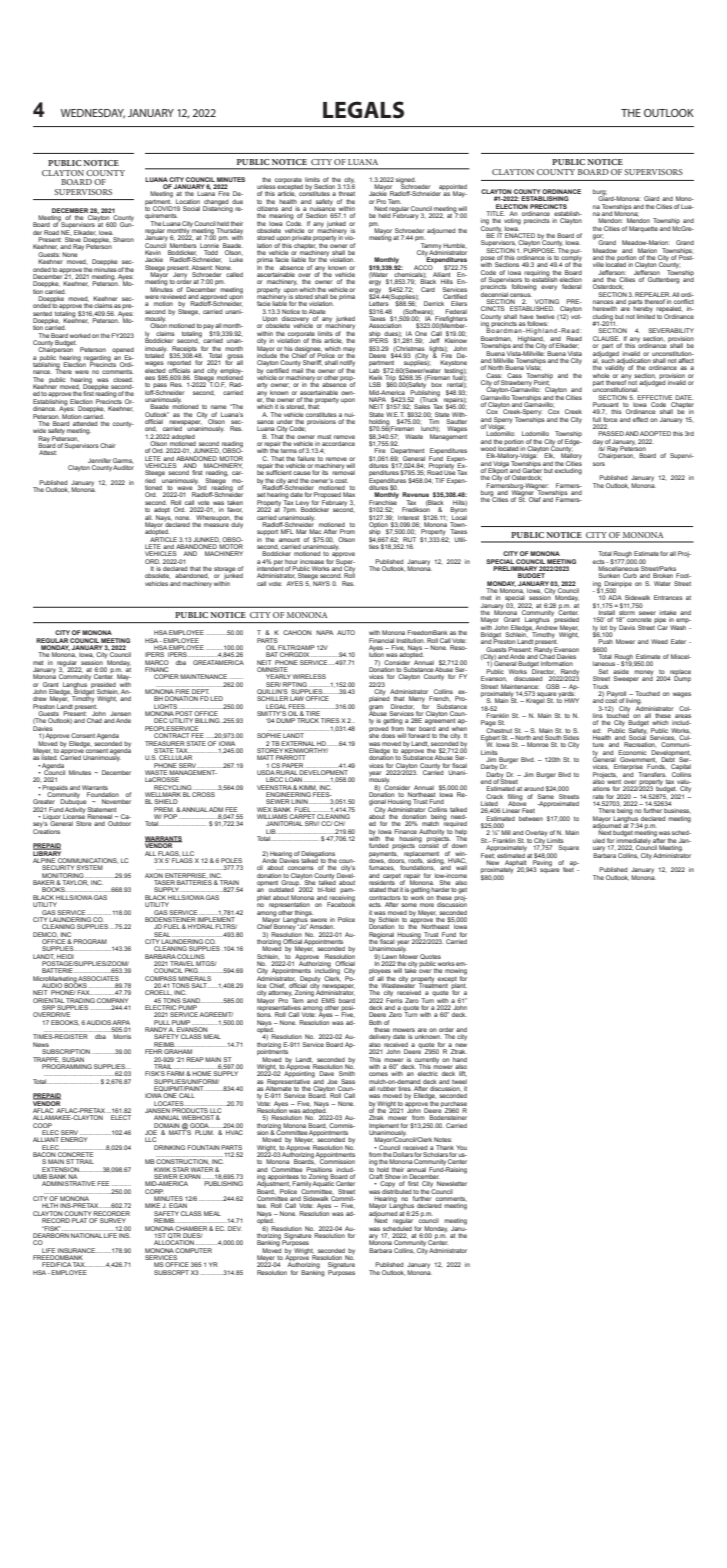  What do you see at coordinates (93, 114) in the screenshot?
I see `WEDNESDAY` at bounding box center [93, 114].
